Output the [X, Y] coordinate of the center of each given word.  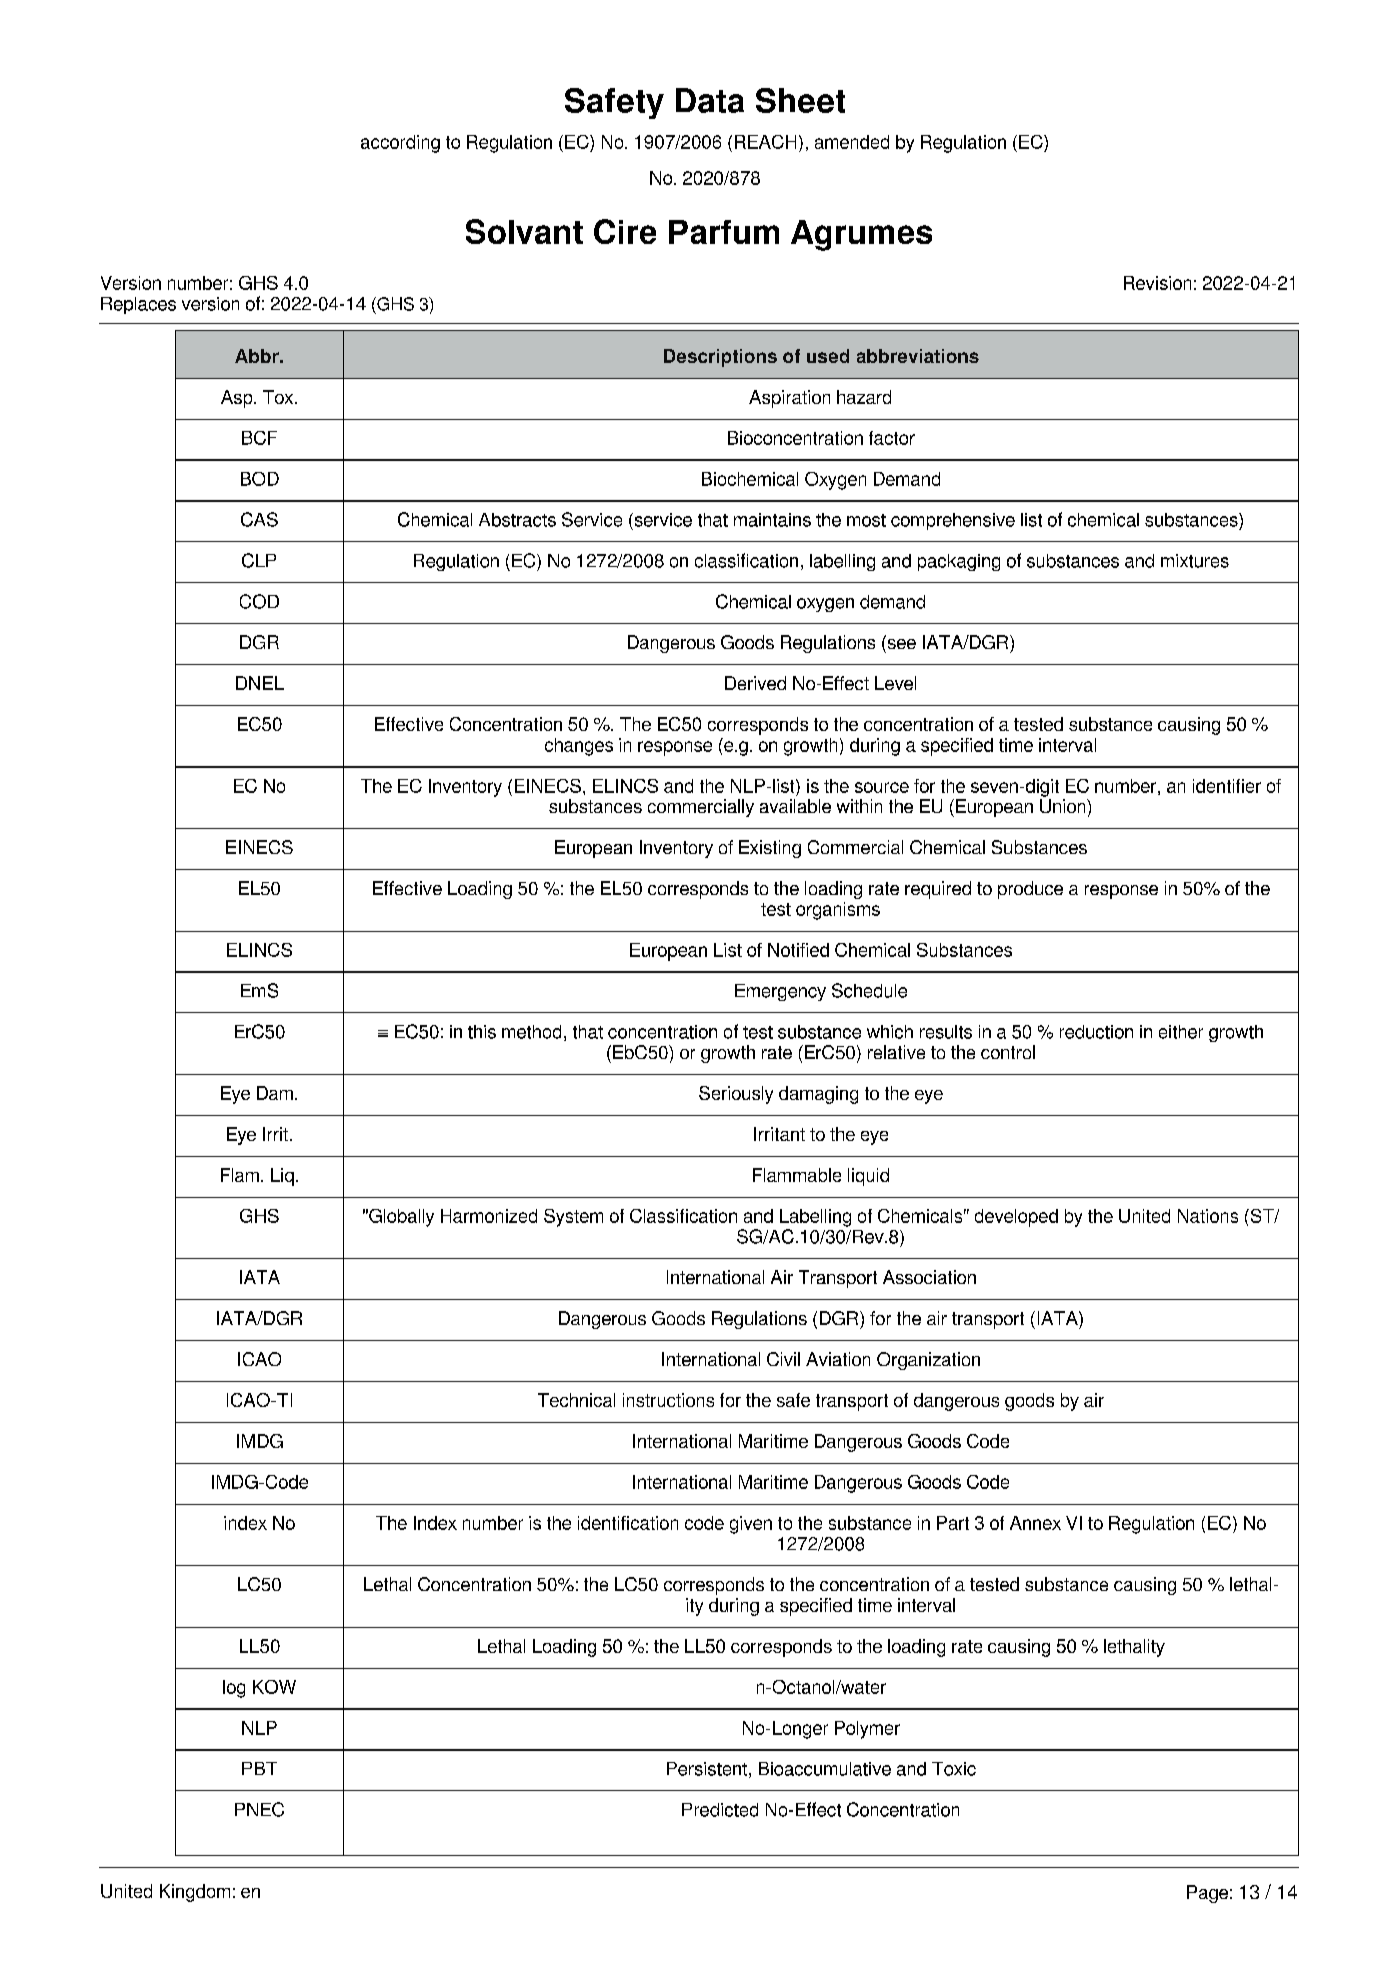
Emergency [780, 992]
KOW [274, 1687]
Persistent [707, 1769]
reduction [1096, 1032]
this [482, 1032]
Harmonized [489, 1216]
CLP [259, 560]
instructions [668, 1400]
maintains [772, 520]
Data [710, 100]
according [400, 144]
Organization [928, 1361]
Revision [1157, 283]
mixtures [1195, 561]
